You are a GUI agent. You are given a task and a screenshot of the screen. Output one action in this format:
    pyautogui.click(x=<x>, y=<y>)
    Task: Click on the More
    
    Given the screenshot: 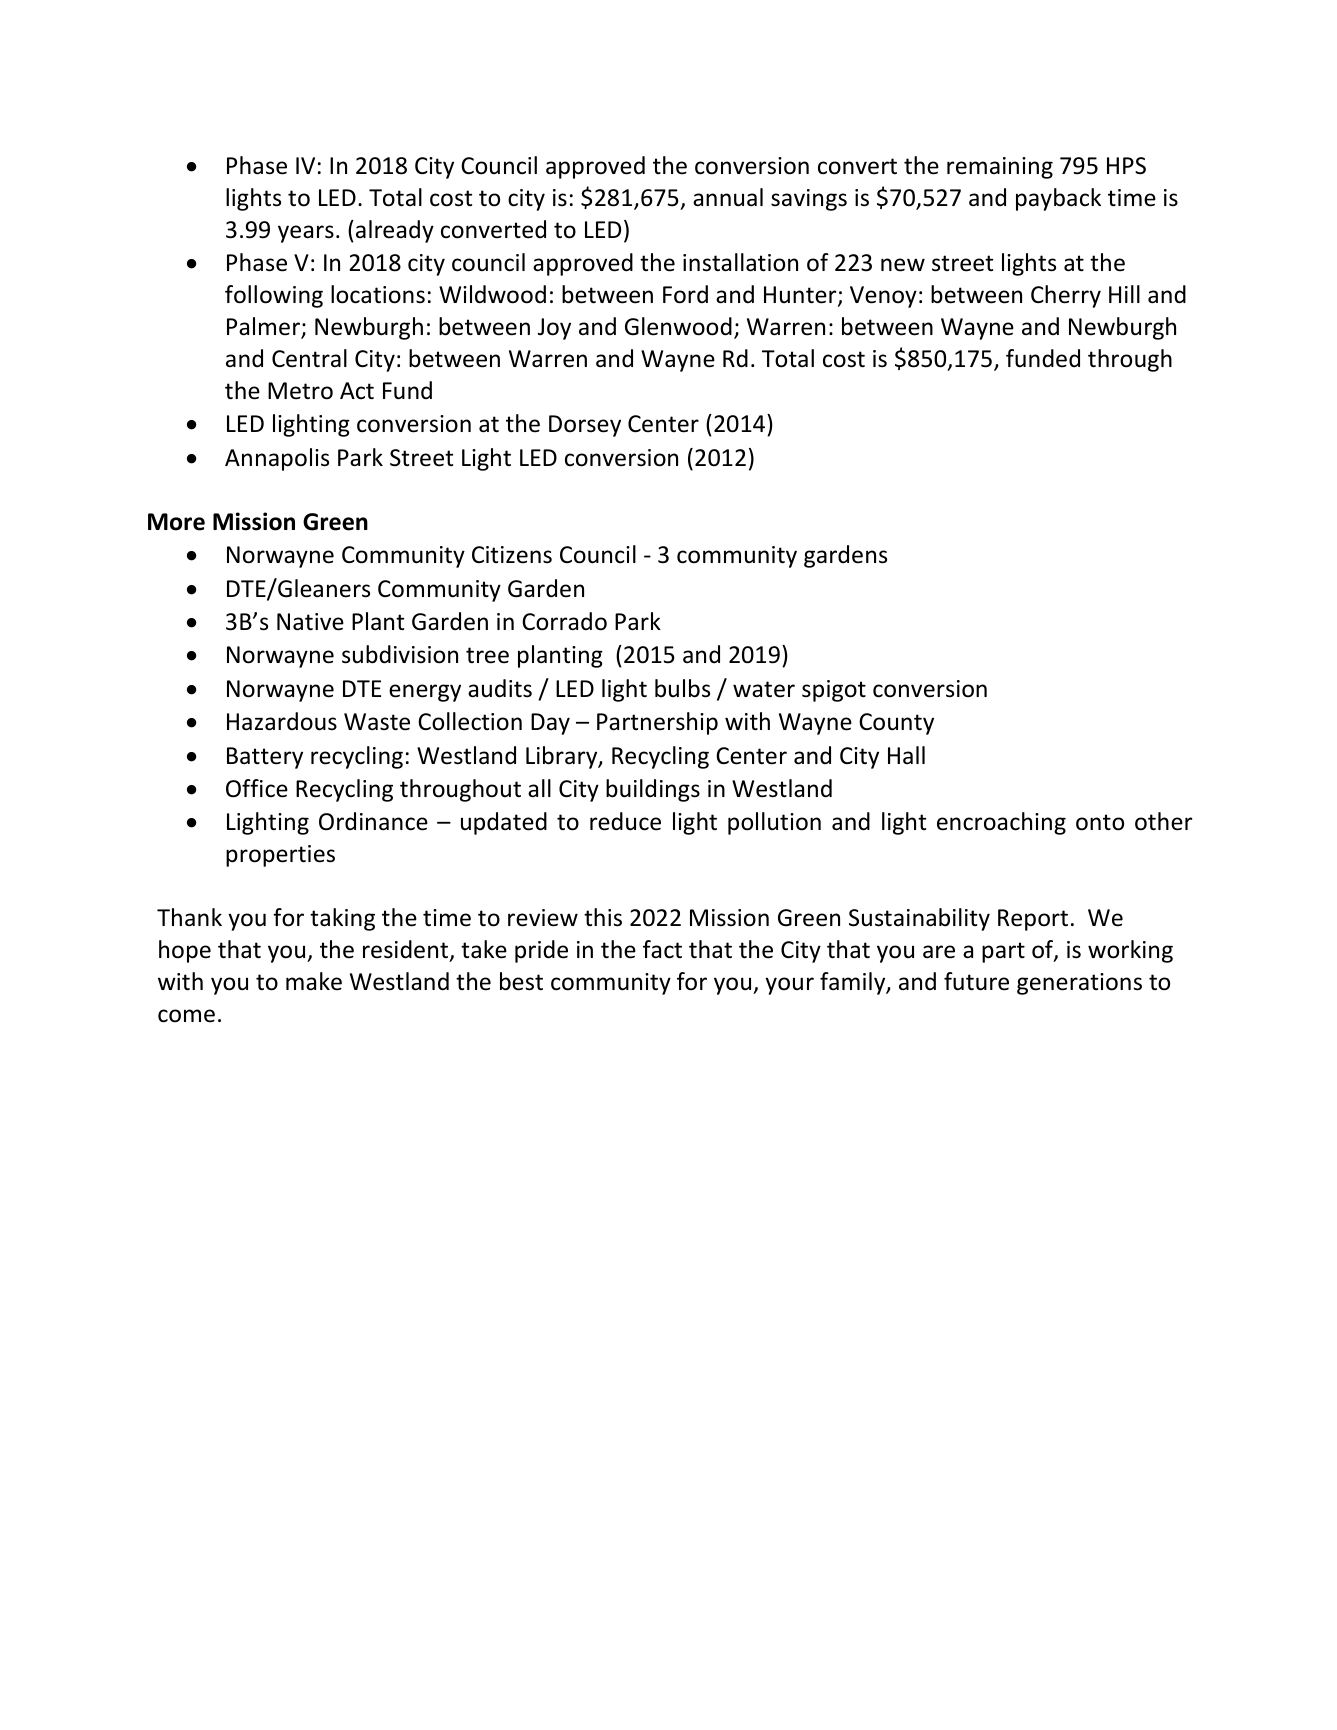 What is the action you would take?
    pyautogui.click(x=176, y=522)
